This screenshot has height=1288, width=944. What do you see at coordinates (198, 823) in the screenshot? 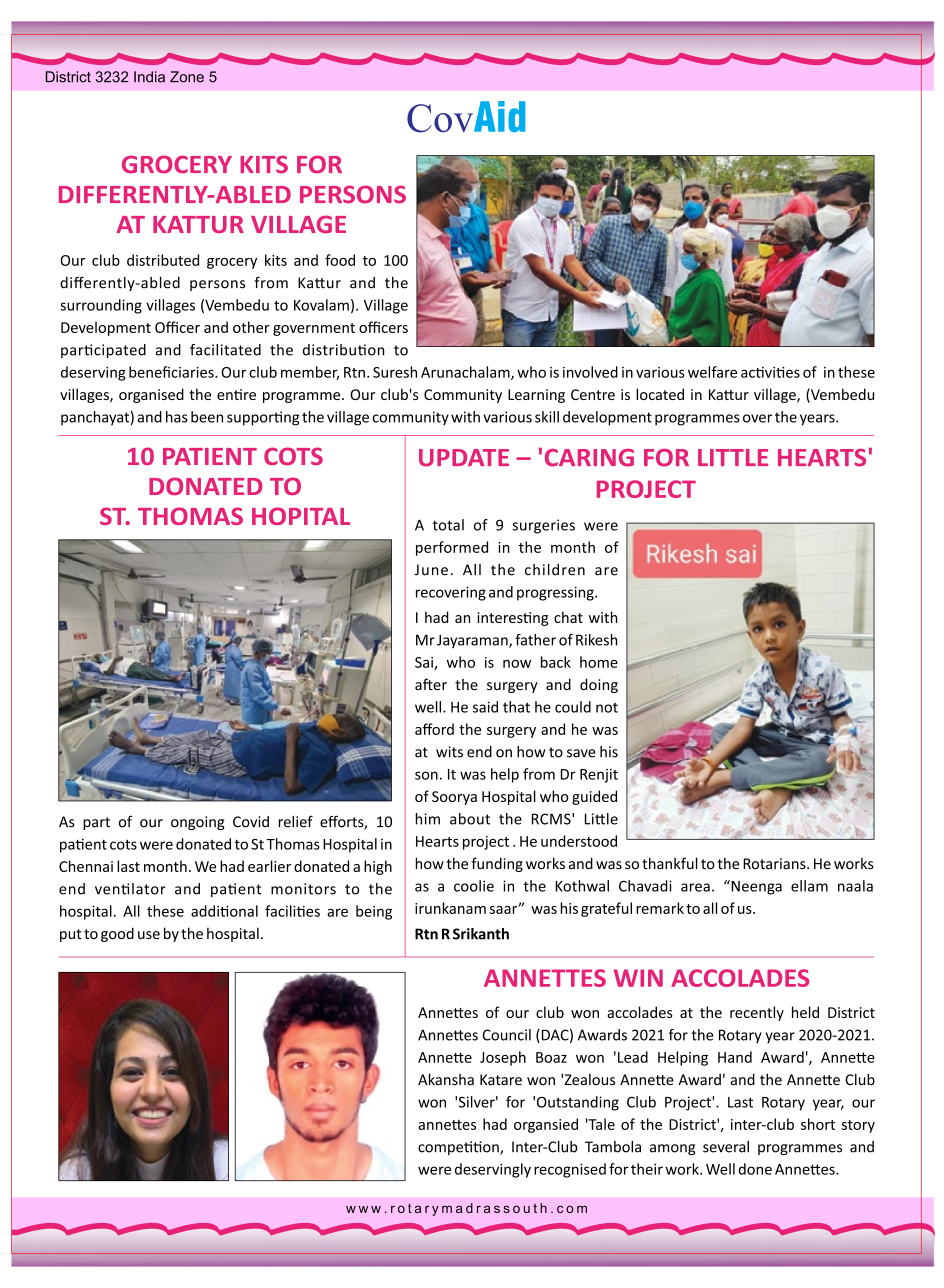
I see `ongoing` at bounding box center [198, 823].
